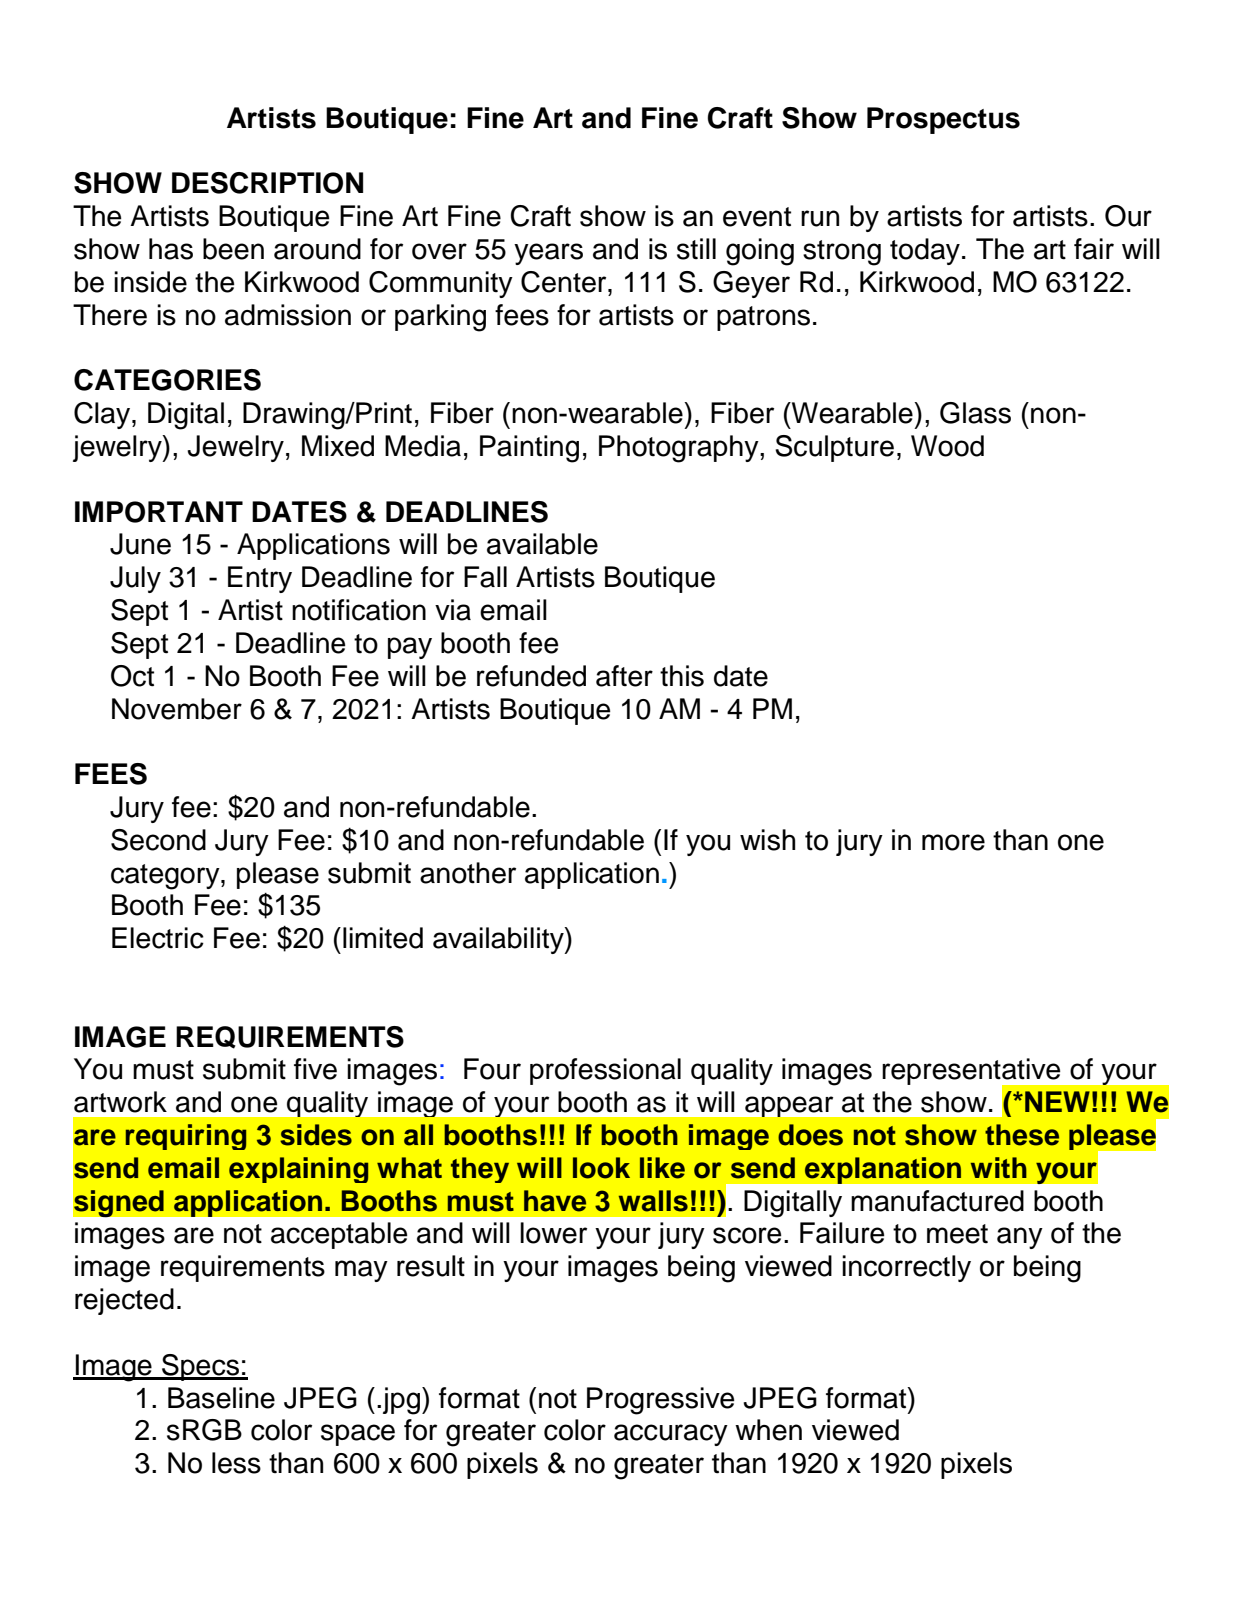 The height and width of the screenshot is (1614, 1247). What do you see at coordinates (158, 840) in the screenshot?
I see `Second` at bounding box center [158, 840].
